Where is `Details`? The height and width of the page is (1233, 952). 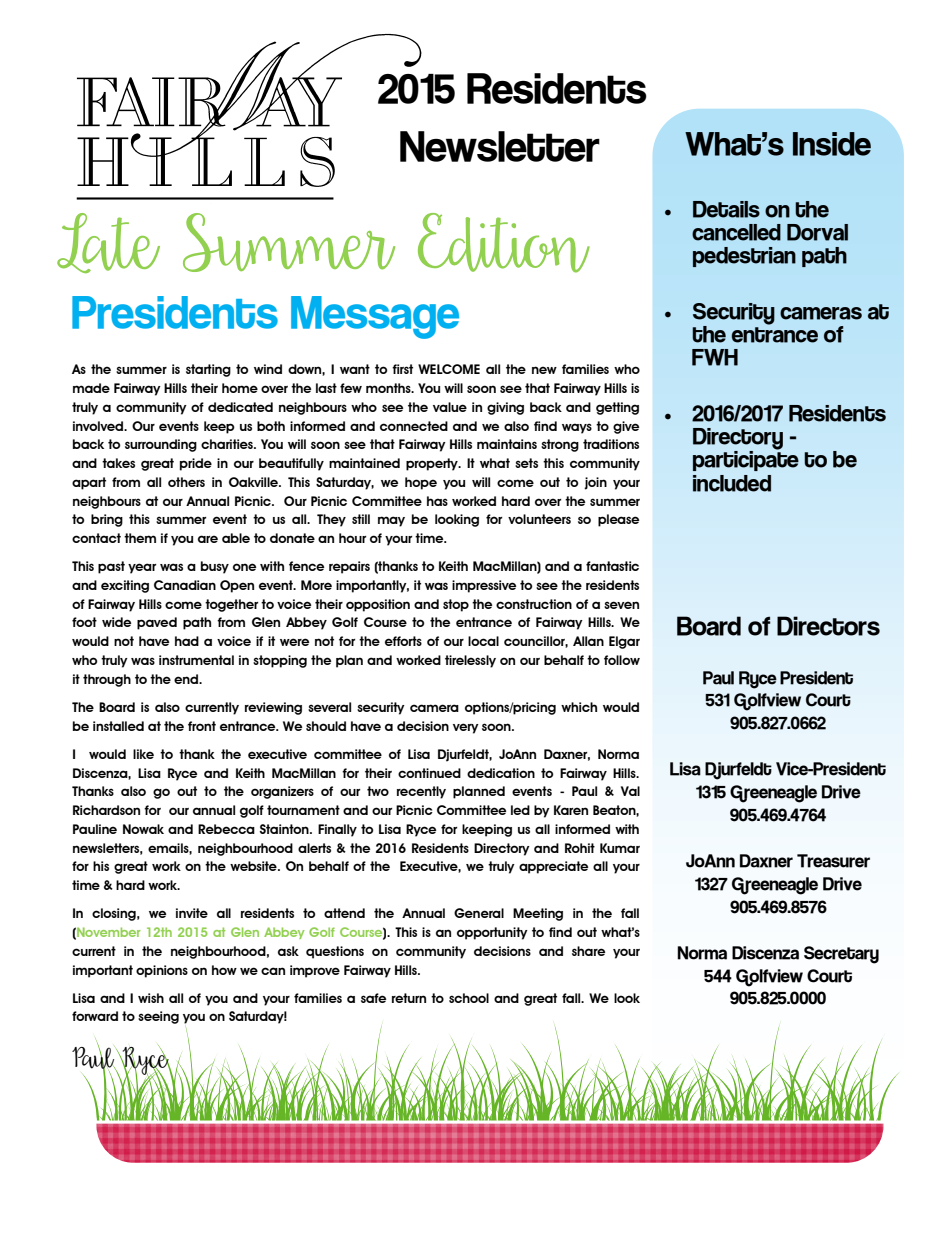
Details is located at coordinates (726, 209).
